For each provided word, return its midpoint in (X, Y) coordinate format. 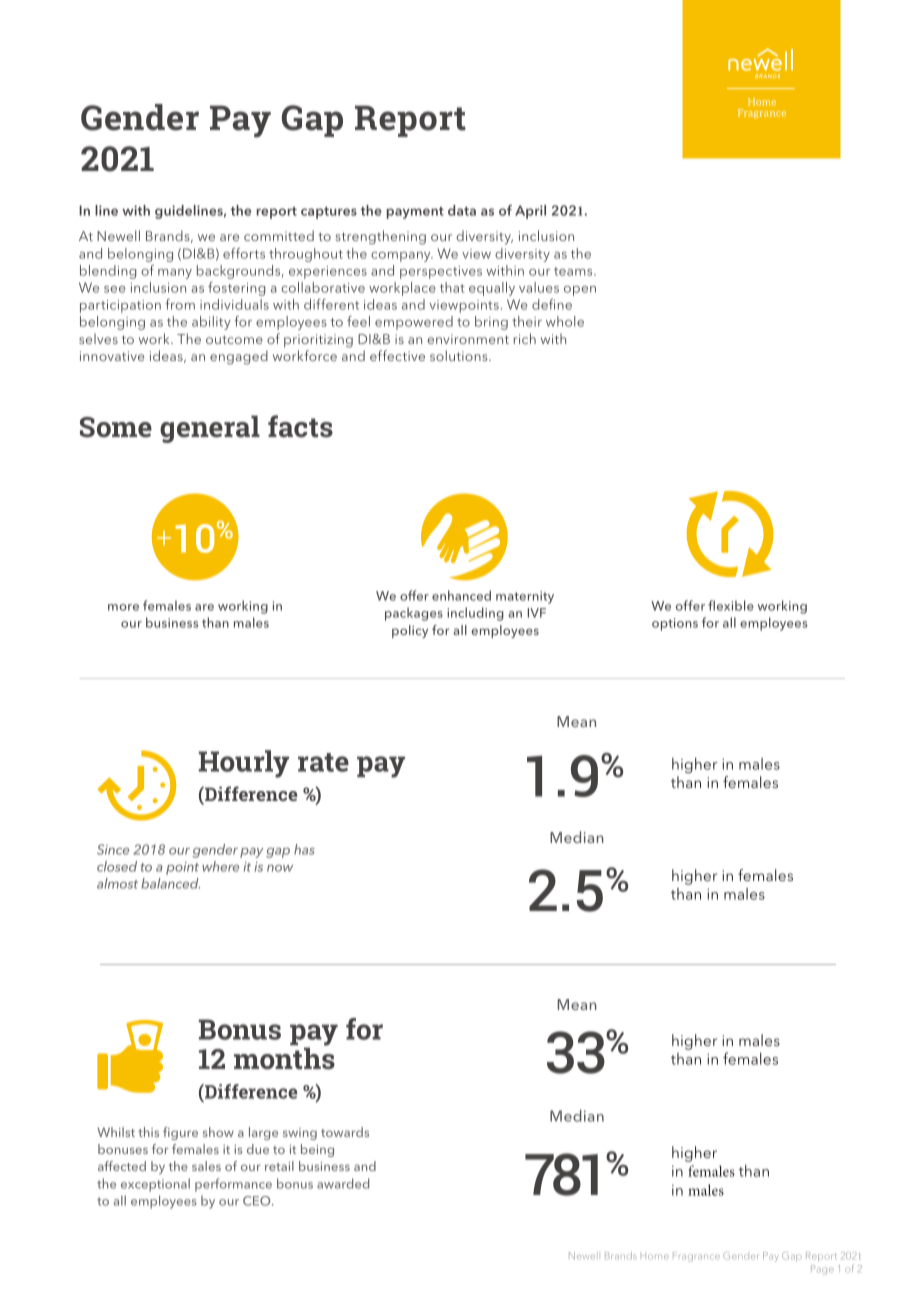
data (462, 210)
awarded (343, 1183)
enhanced (461, 595)
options (675, 624)
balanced (170, 883)
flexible (731, 605)
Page (822, 1270)
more (123, 607)
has (304, 849)
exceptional (155, 1185)
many (175, 274)
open (580, 291)
